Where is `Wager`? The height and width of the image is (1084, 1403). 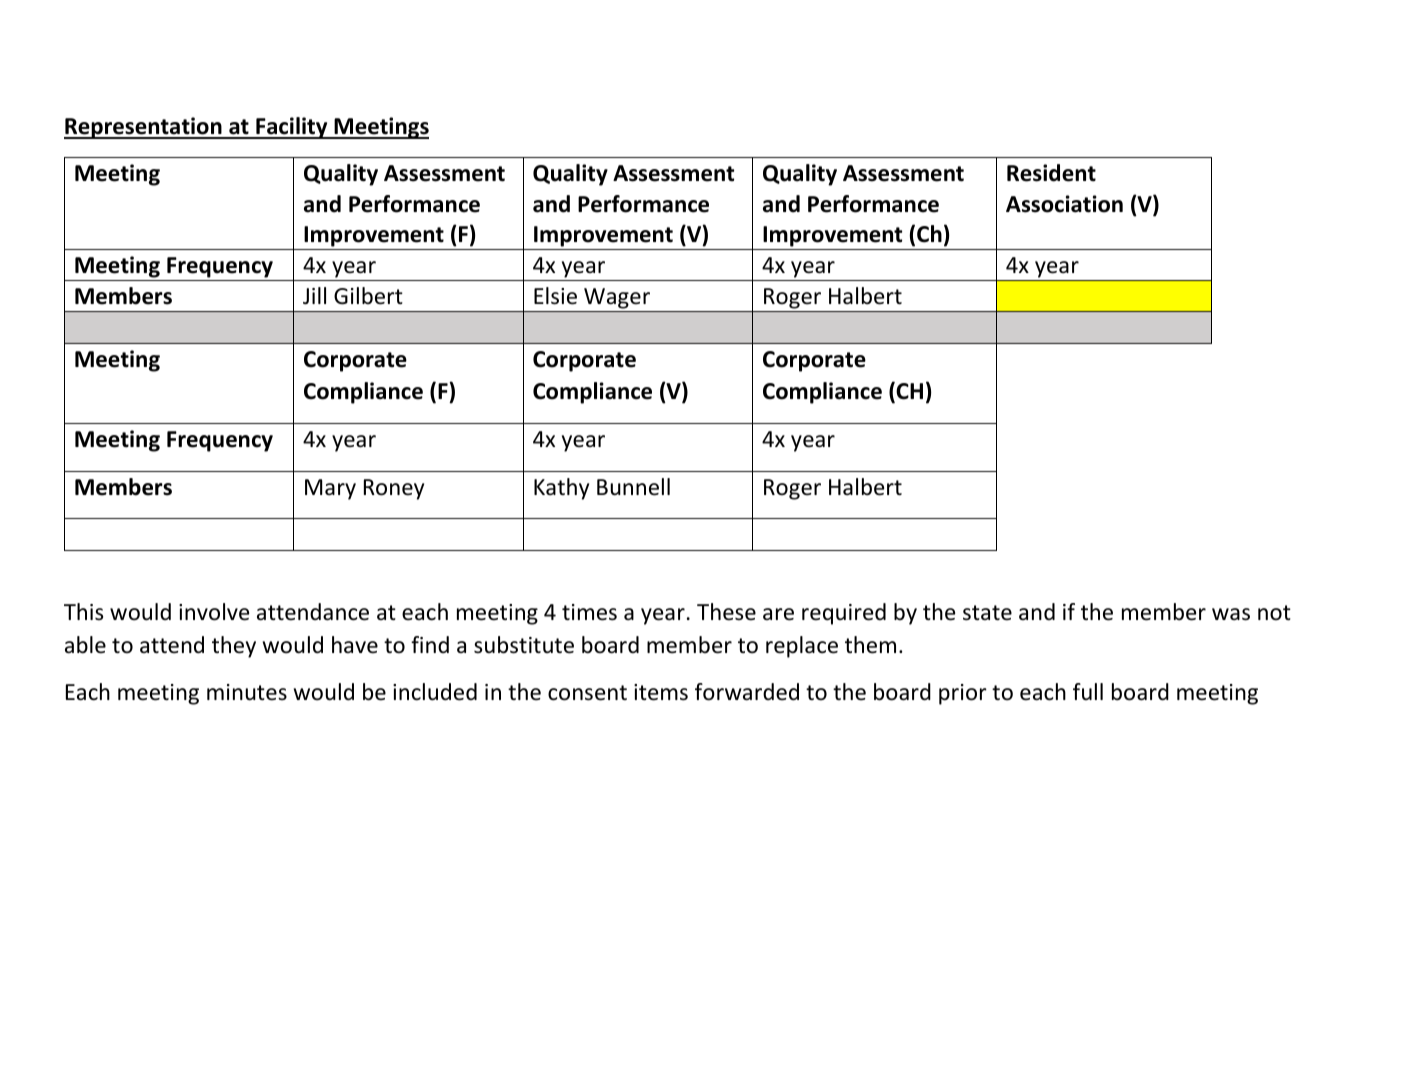
Wager is located at coordinates (617, 300).
